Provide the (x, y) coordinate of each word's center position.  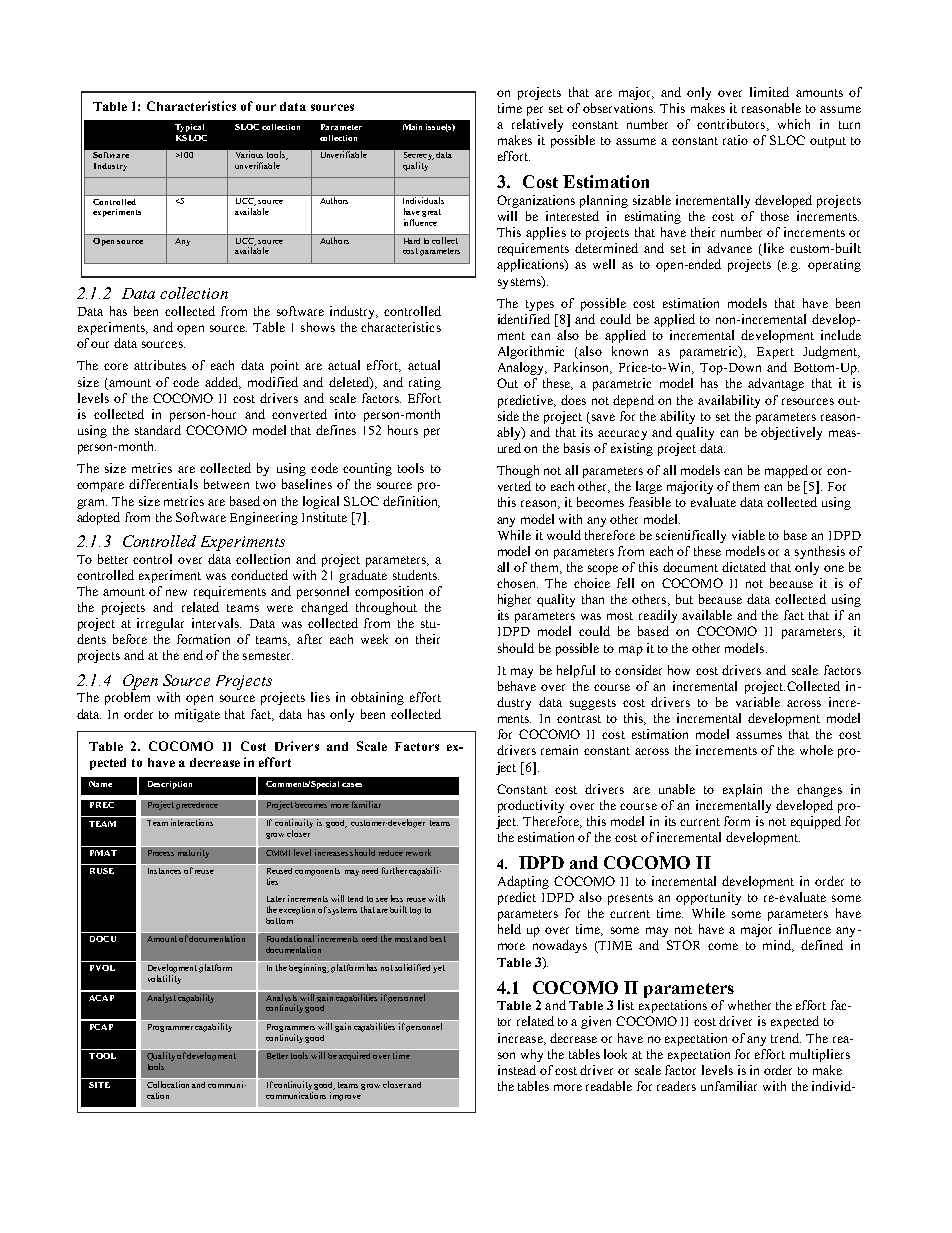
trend (786, 1038)
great (431, 213)
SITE (99, 1085)
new (176, 592)
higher (514, 600)
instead (517, 1070)
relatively (537, 125)
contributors (732, 125)
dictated (744, 567)
